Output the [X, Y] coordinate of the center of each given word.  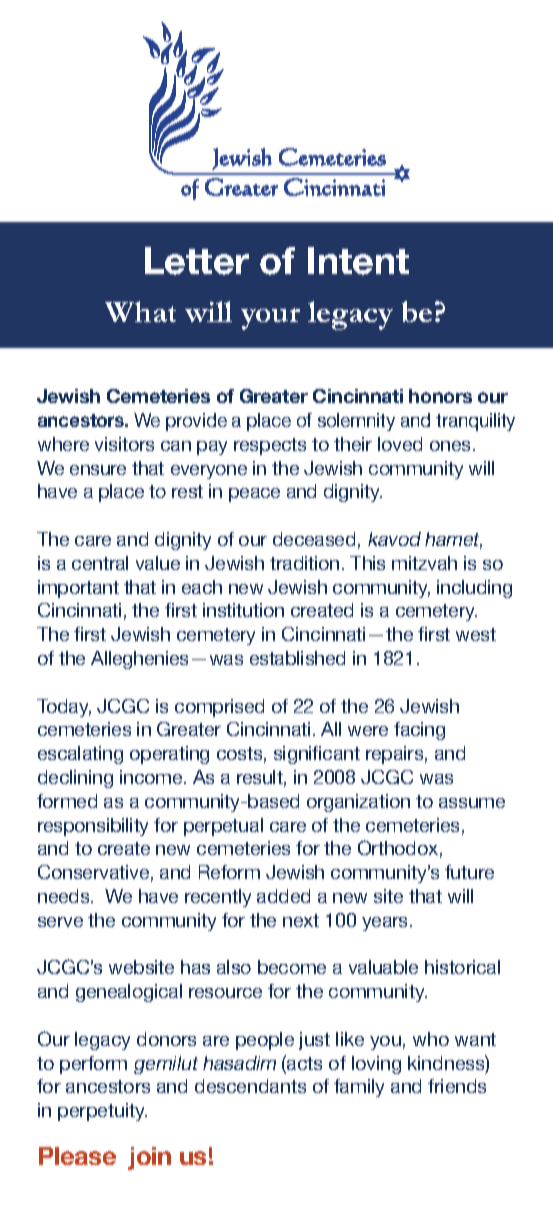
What [140, 311]
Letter [197, 261]
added [283, 896]
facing [419, 731]
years [386, 924]
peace [254, 495]
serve [60, 922]
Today [64, 708]
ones [450, 446]
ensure [98, 470]
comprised [219, 708]
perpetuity [102, 1112]
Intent [358, 261]
